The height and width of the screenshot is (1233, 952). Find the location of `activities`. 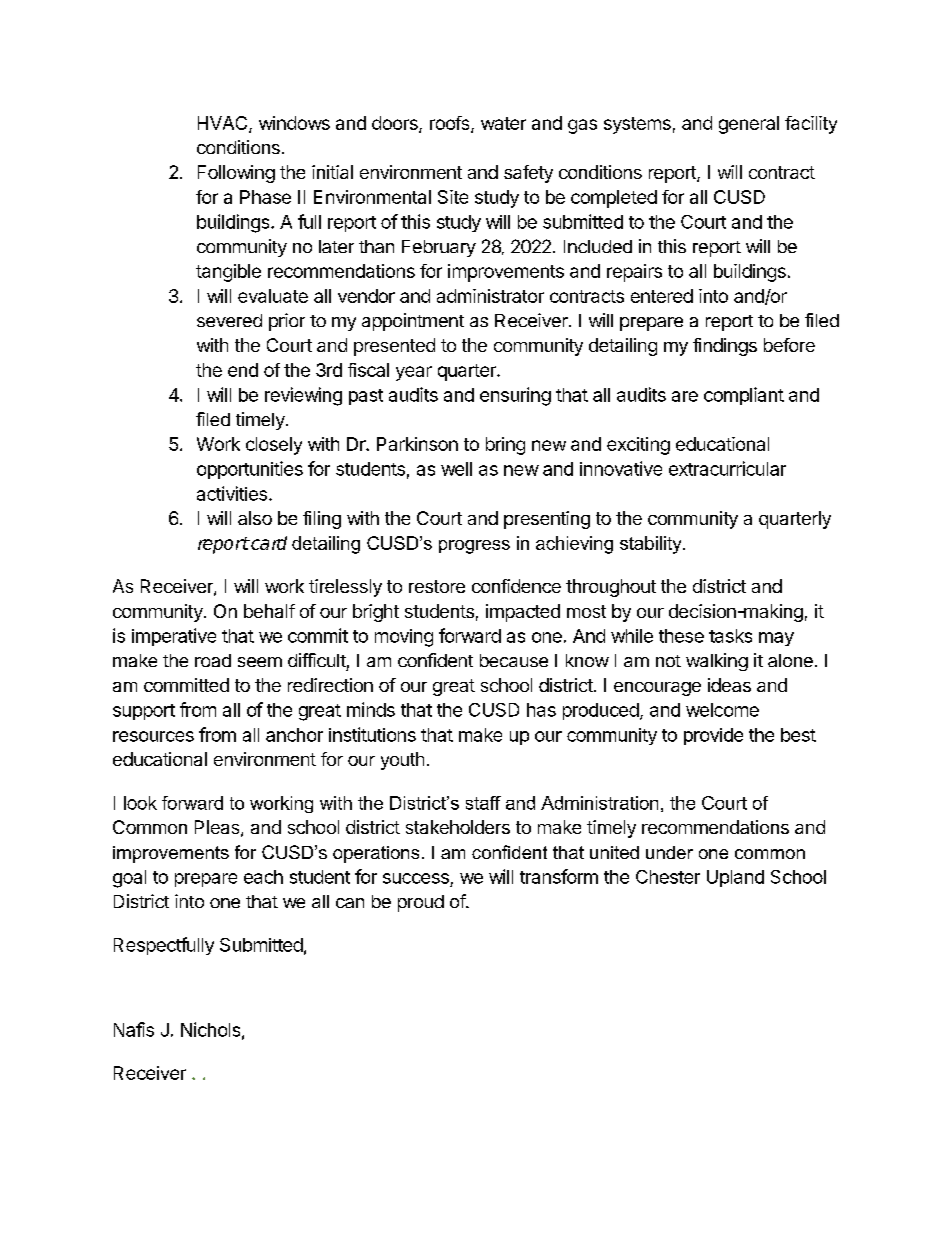

activities is located at coordinates (232, 493).
